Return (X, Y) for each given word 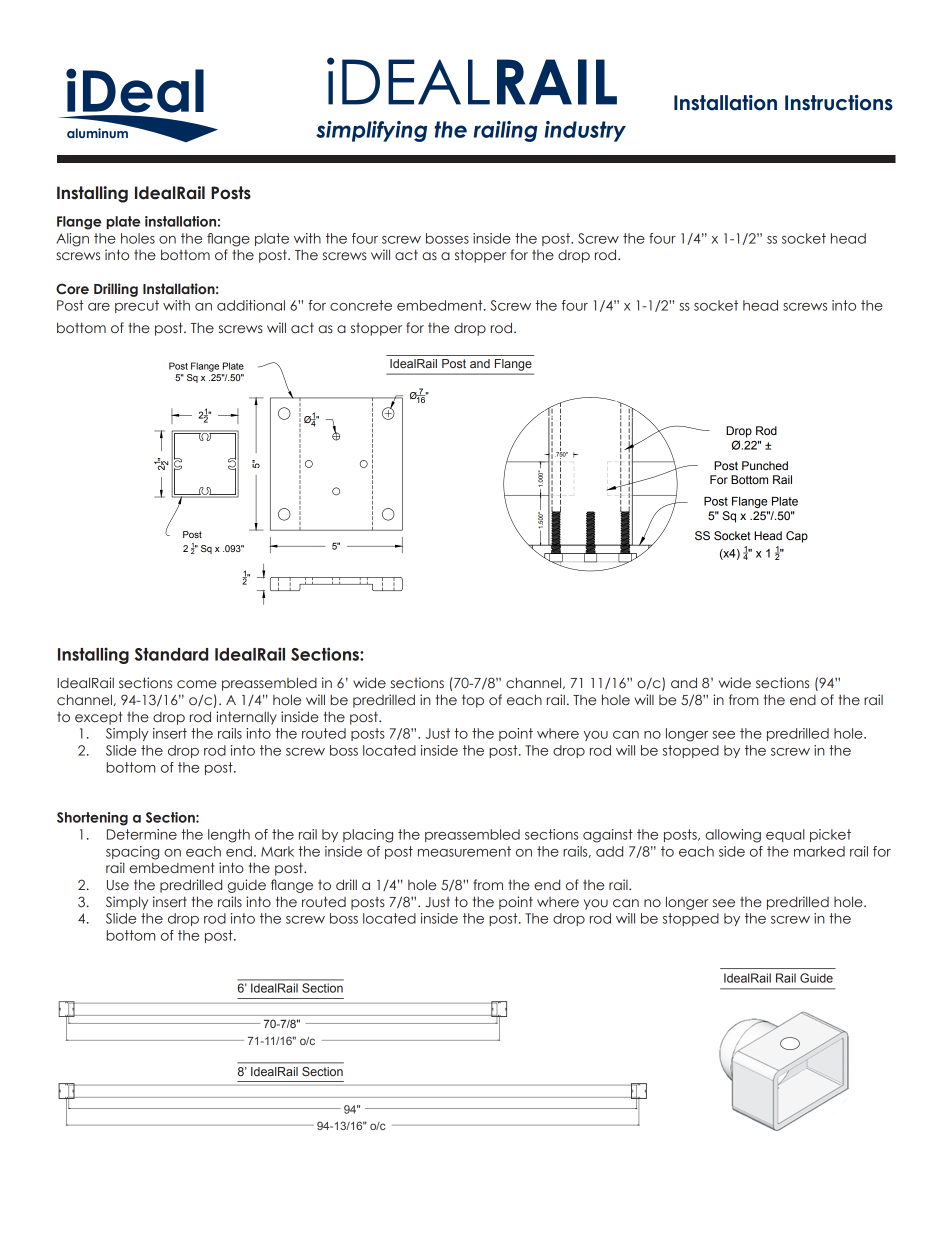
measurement (464, 851)
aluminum (98, 132)
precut (137, 306)
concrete (361, 305)
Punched (765, 465)
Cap (797, 537)
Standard (171, 654)
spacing (132, 853)
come (197, 684)
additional (251, 305)
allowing (733, 836)
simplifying (371, 131)
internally (246, 718)
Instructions (839, 103)
